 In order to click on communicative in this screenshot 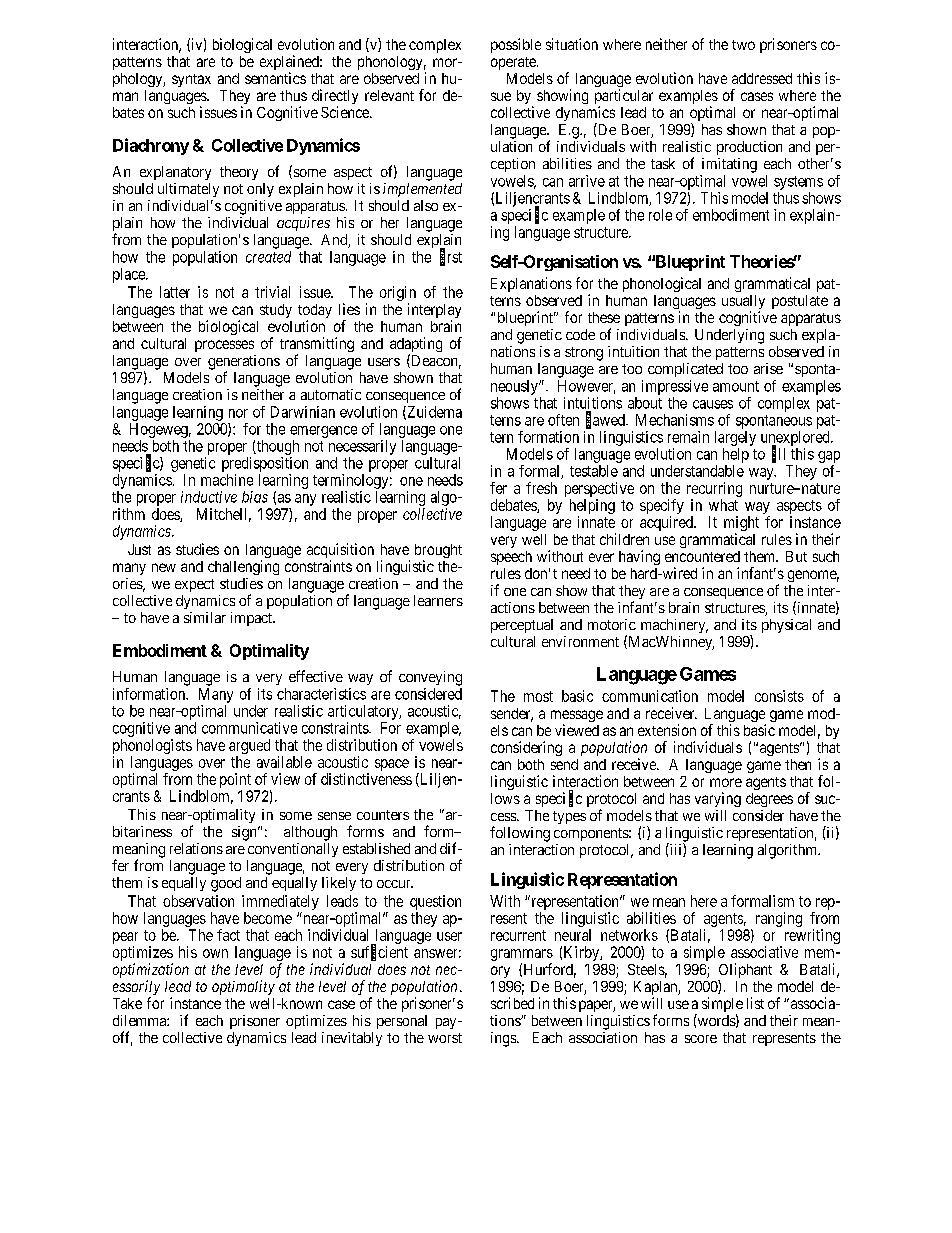, I will do `click(249, 728)`.
